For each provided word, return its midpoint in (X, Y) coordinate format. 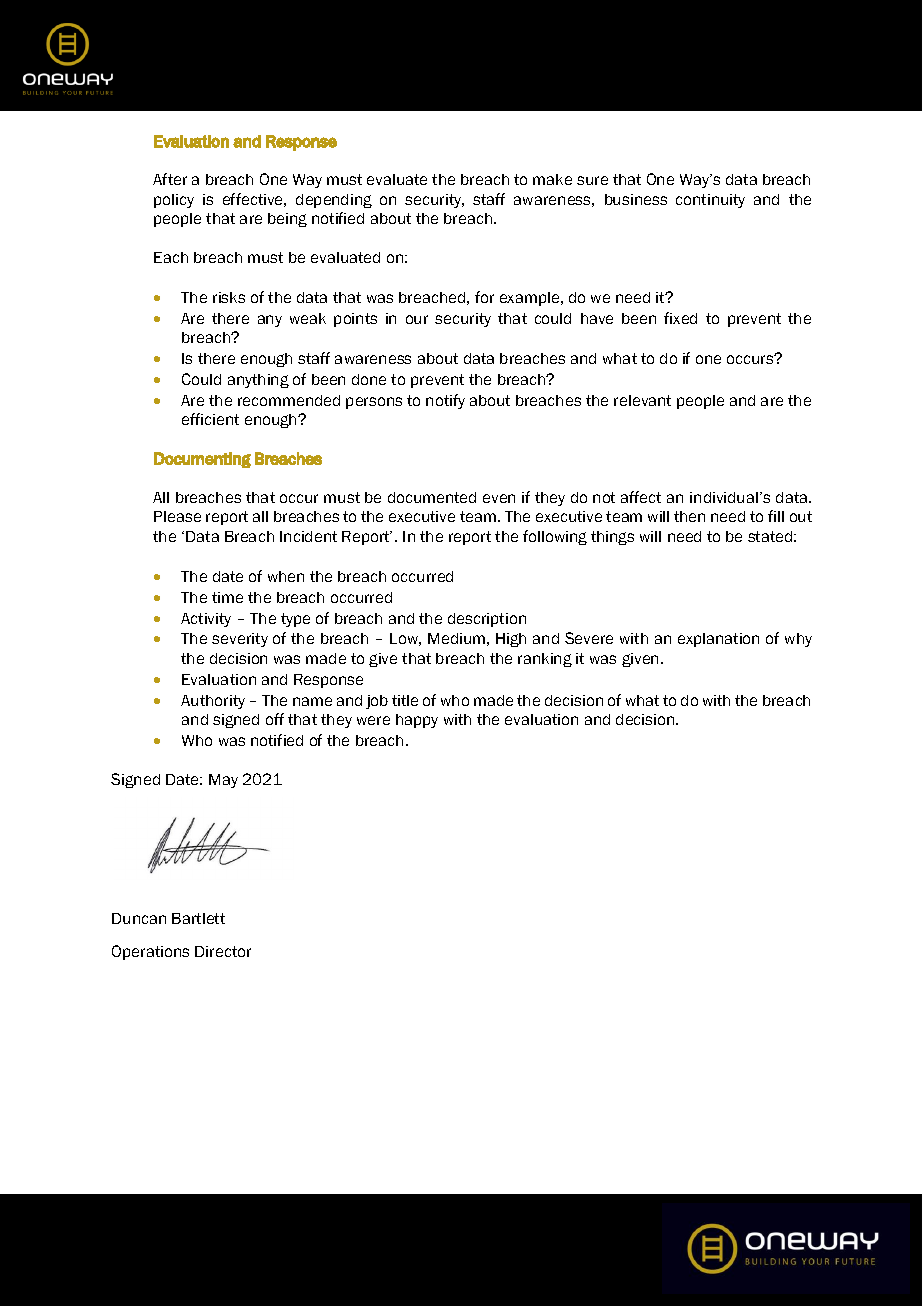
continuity (710, 201)
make (552, 179)
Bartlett (198, 918)
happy (417, 721)
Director (223, 951)
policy (174, 201)
